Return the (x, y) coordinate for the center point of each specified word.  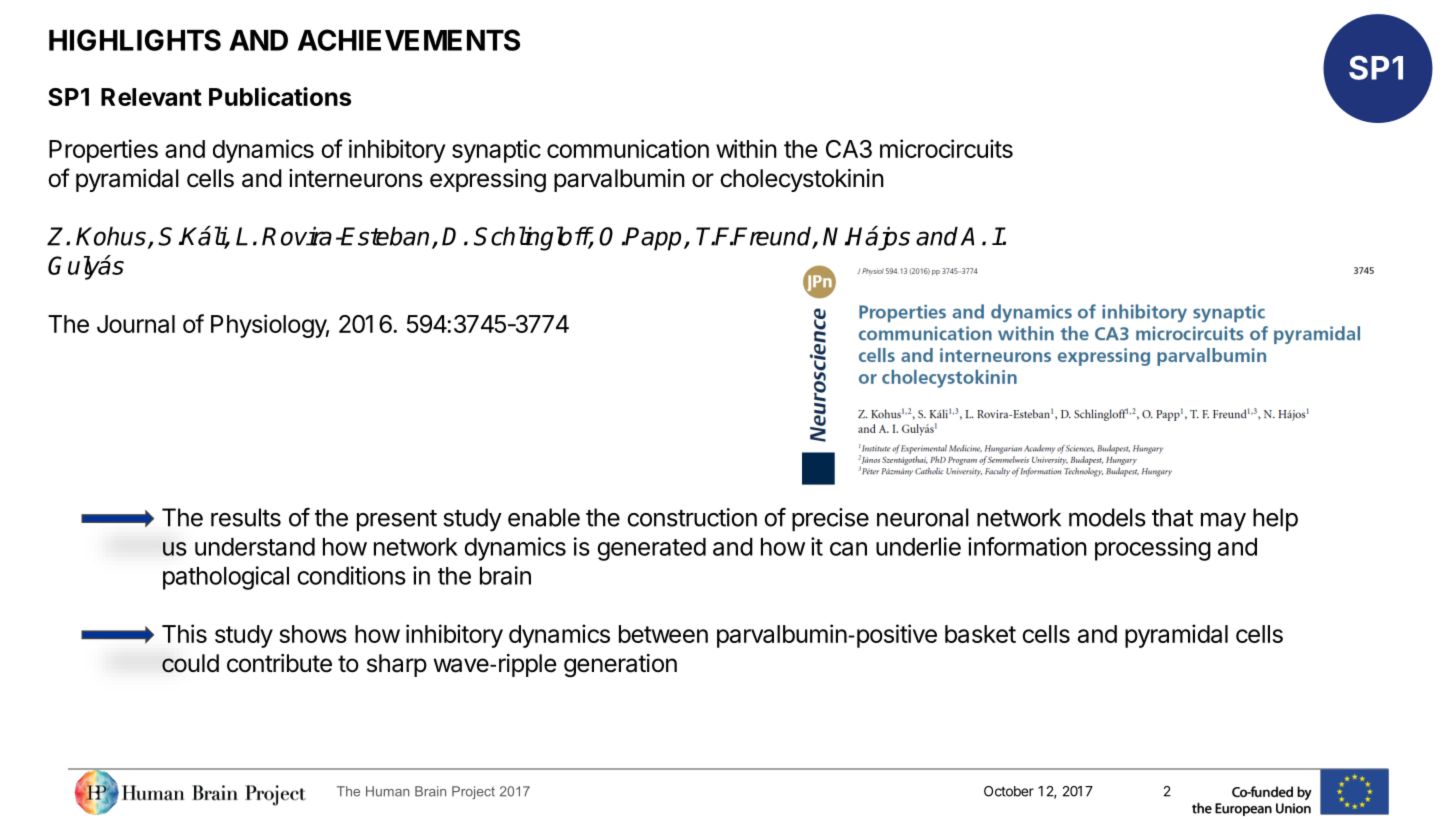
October (1009, 791)
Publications (280, 96)
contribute (279, 663)
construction (692, 517)
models (1107, 517)
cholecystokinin (802, 180)
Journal (136, 324)
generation (620, 666)
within (746, 148)
